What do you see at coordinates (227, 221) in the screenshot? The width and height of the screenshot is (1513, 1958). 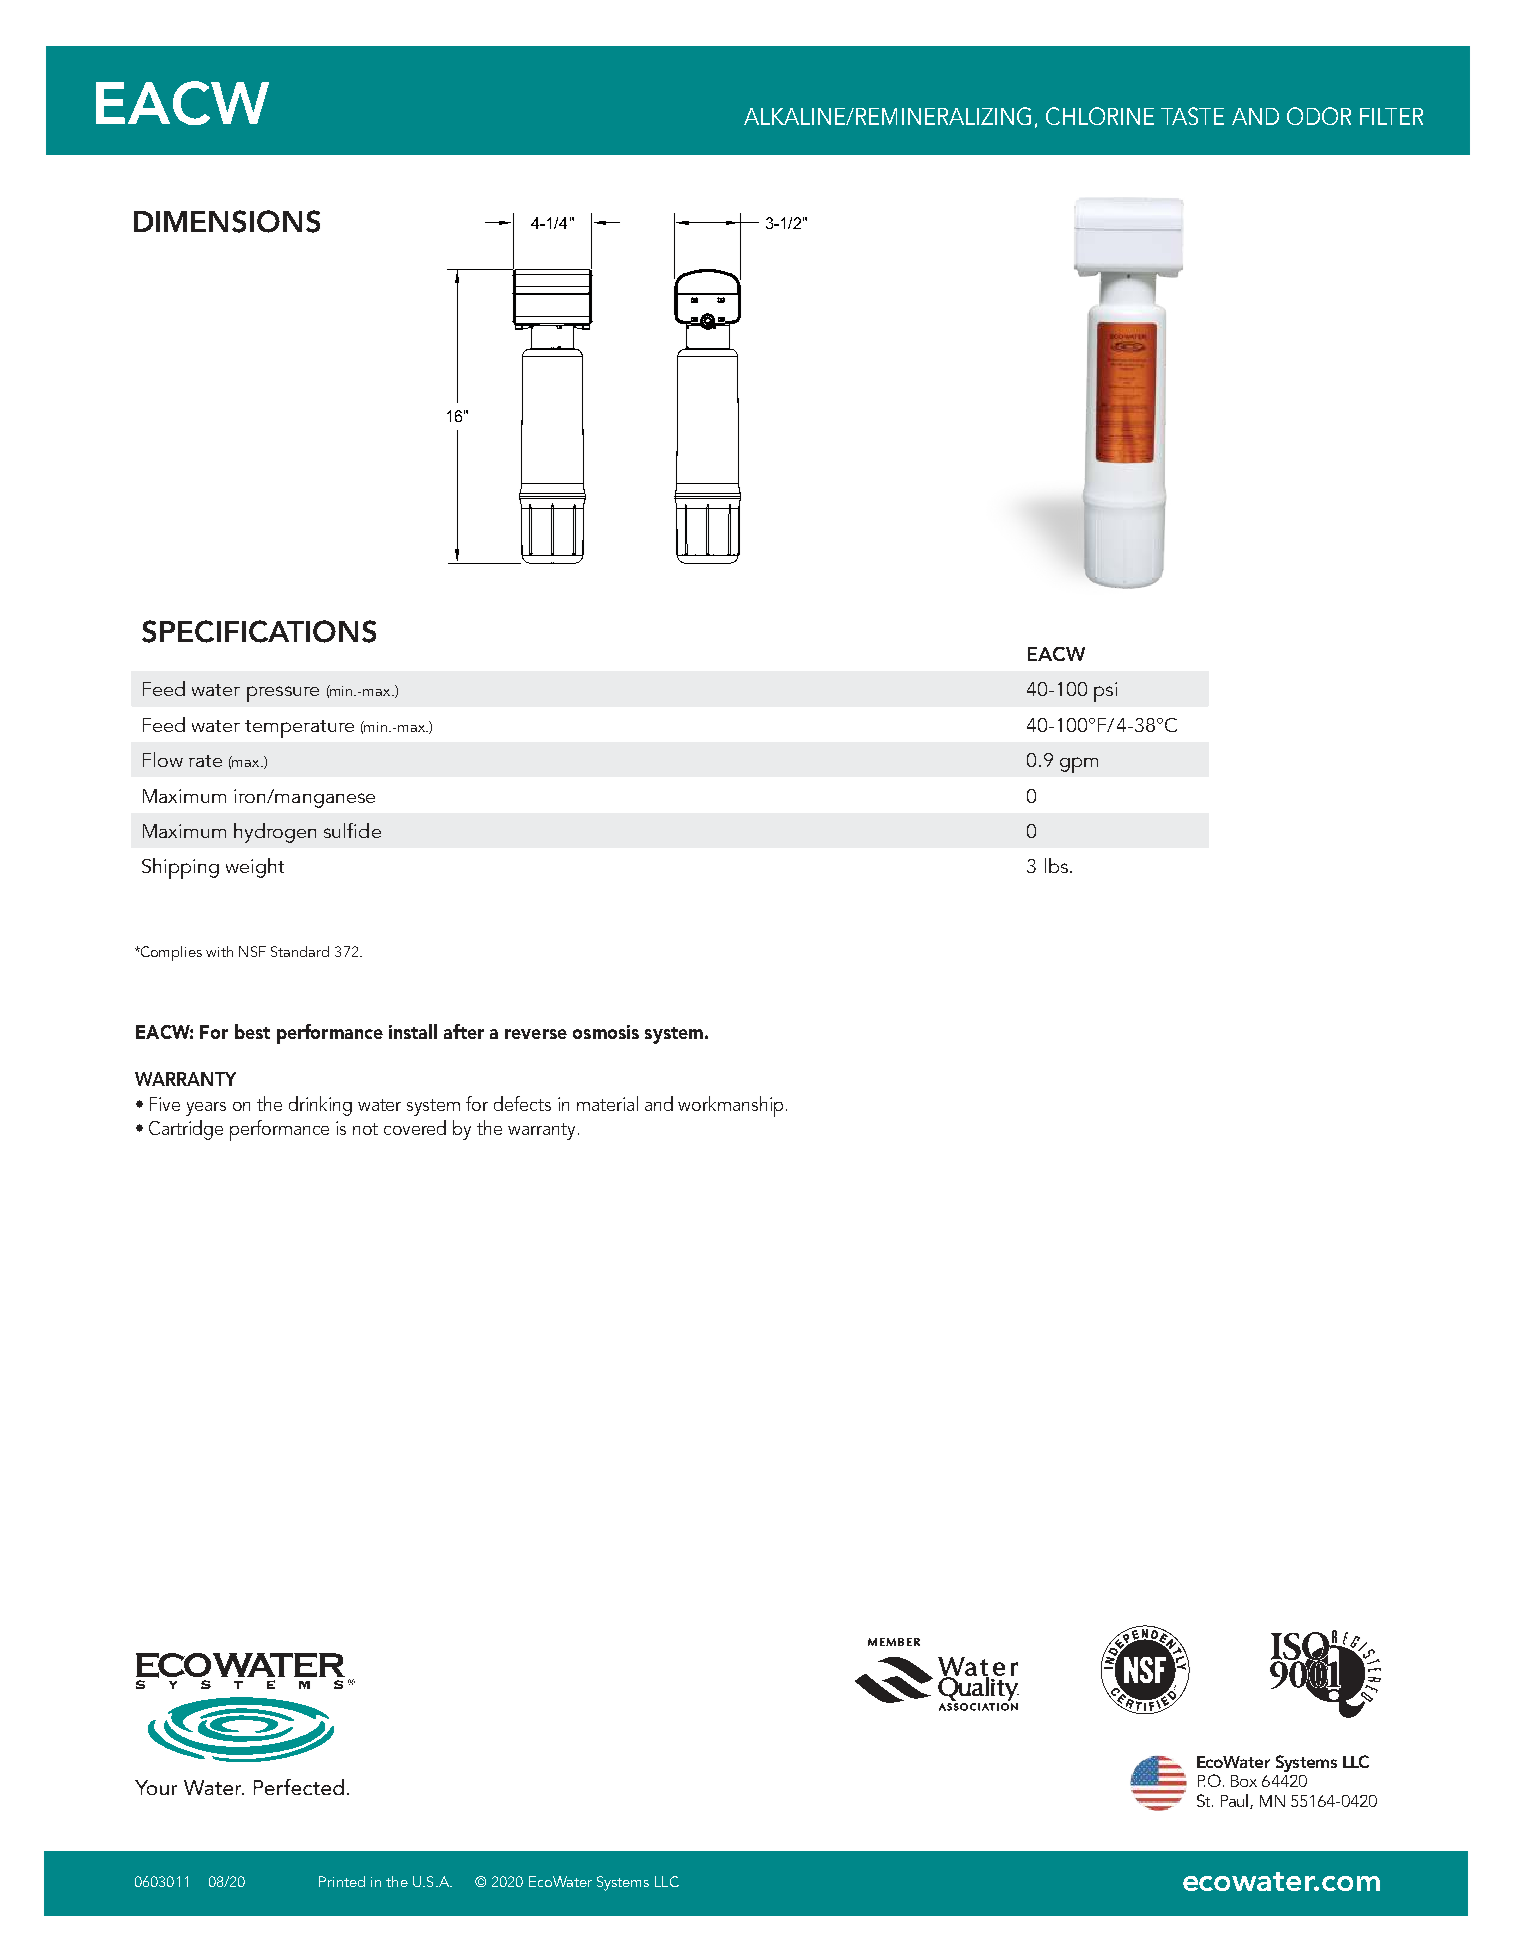 I see `DIMENSIONS` at bounding box center [227, 221].
